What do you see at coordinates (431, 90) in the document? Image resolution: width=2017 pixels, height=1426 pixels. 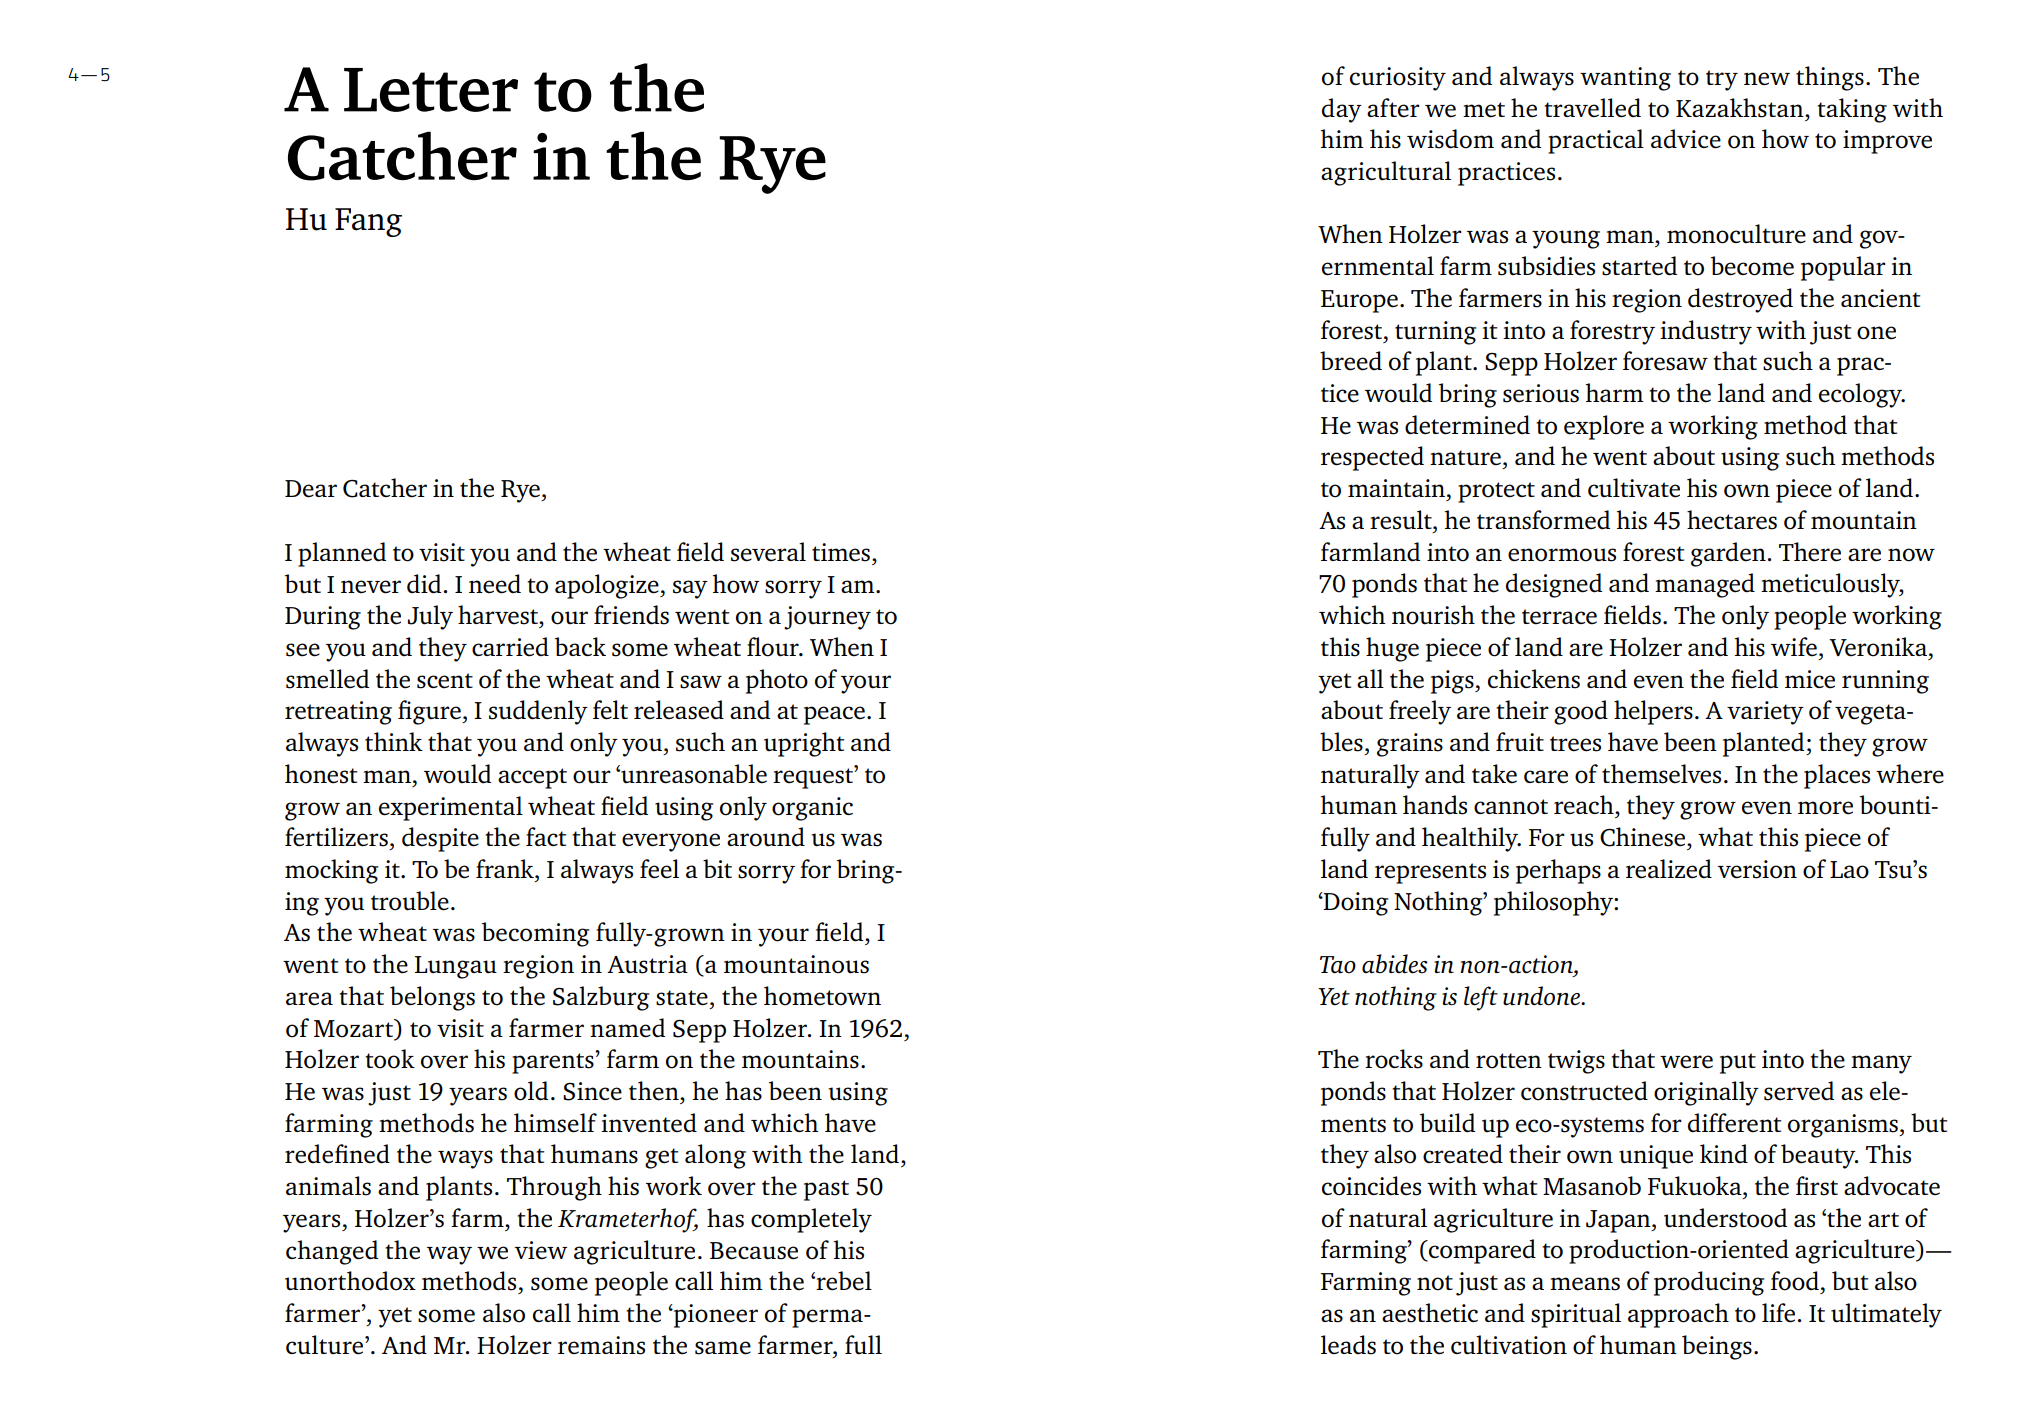 I see `Letter` at bounding box center [431, 90].
